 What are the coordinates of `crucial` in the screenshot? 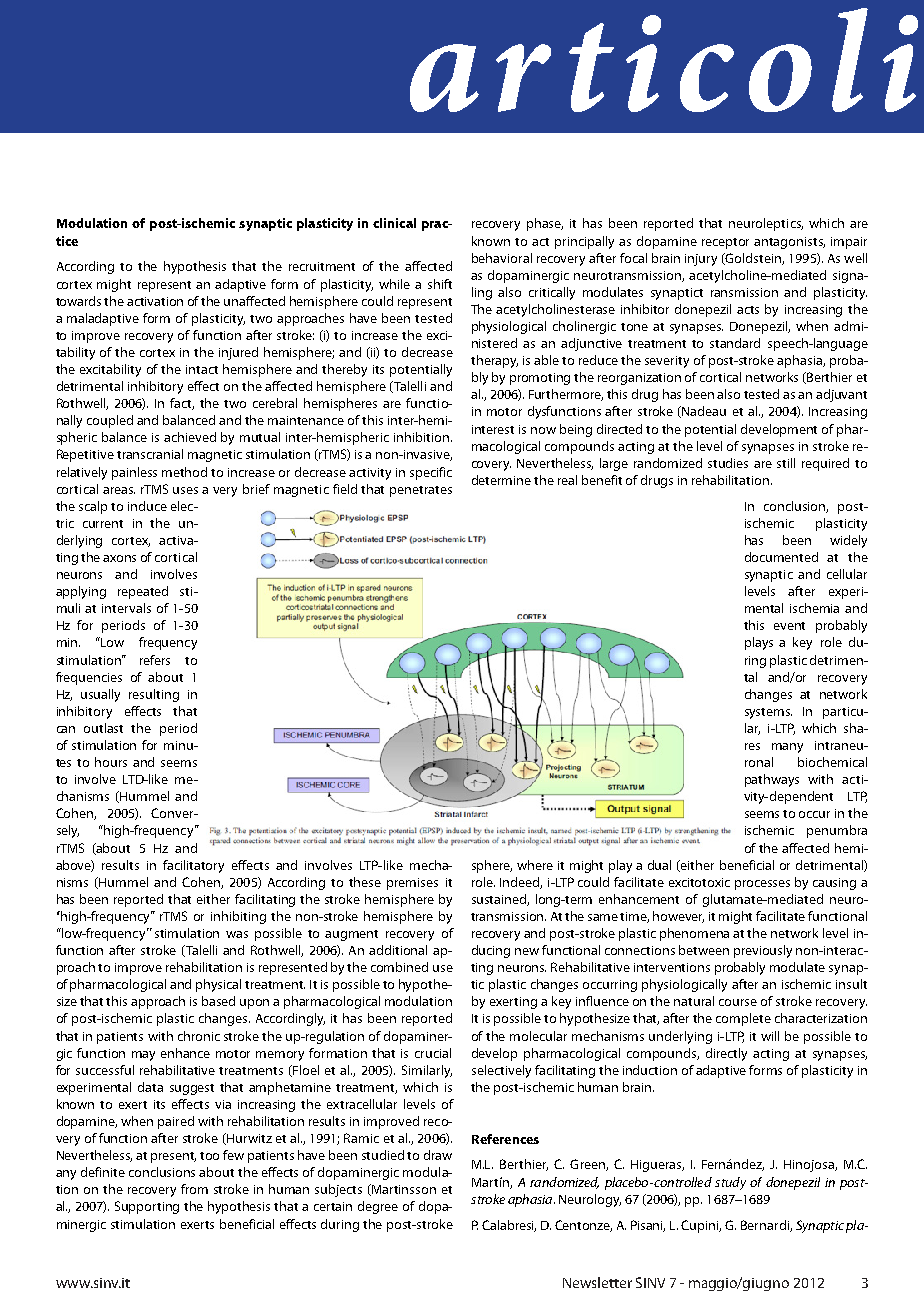 It's located at (433, 1053).
